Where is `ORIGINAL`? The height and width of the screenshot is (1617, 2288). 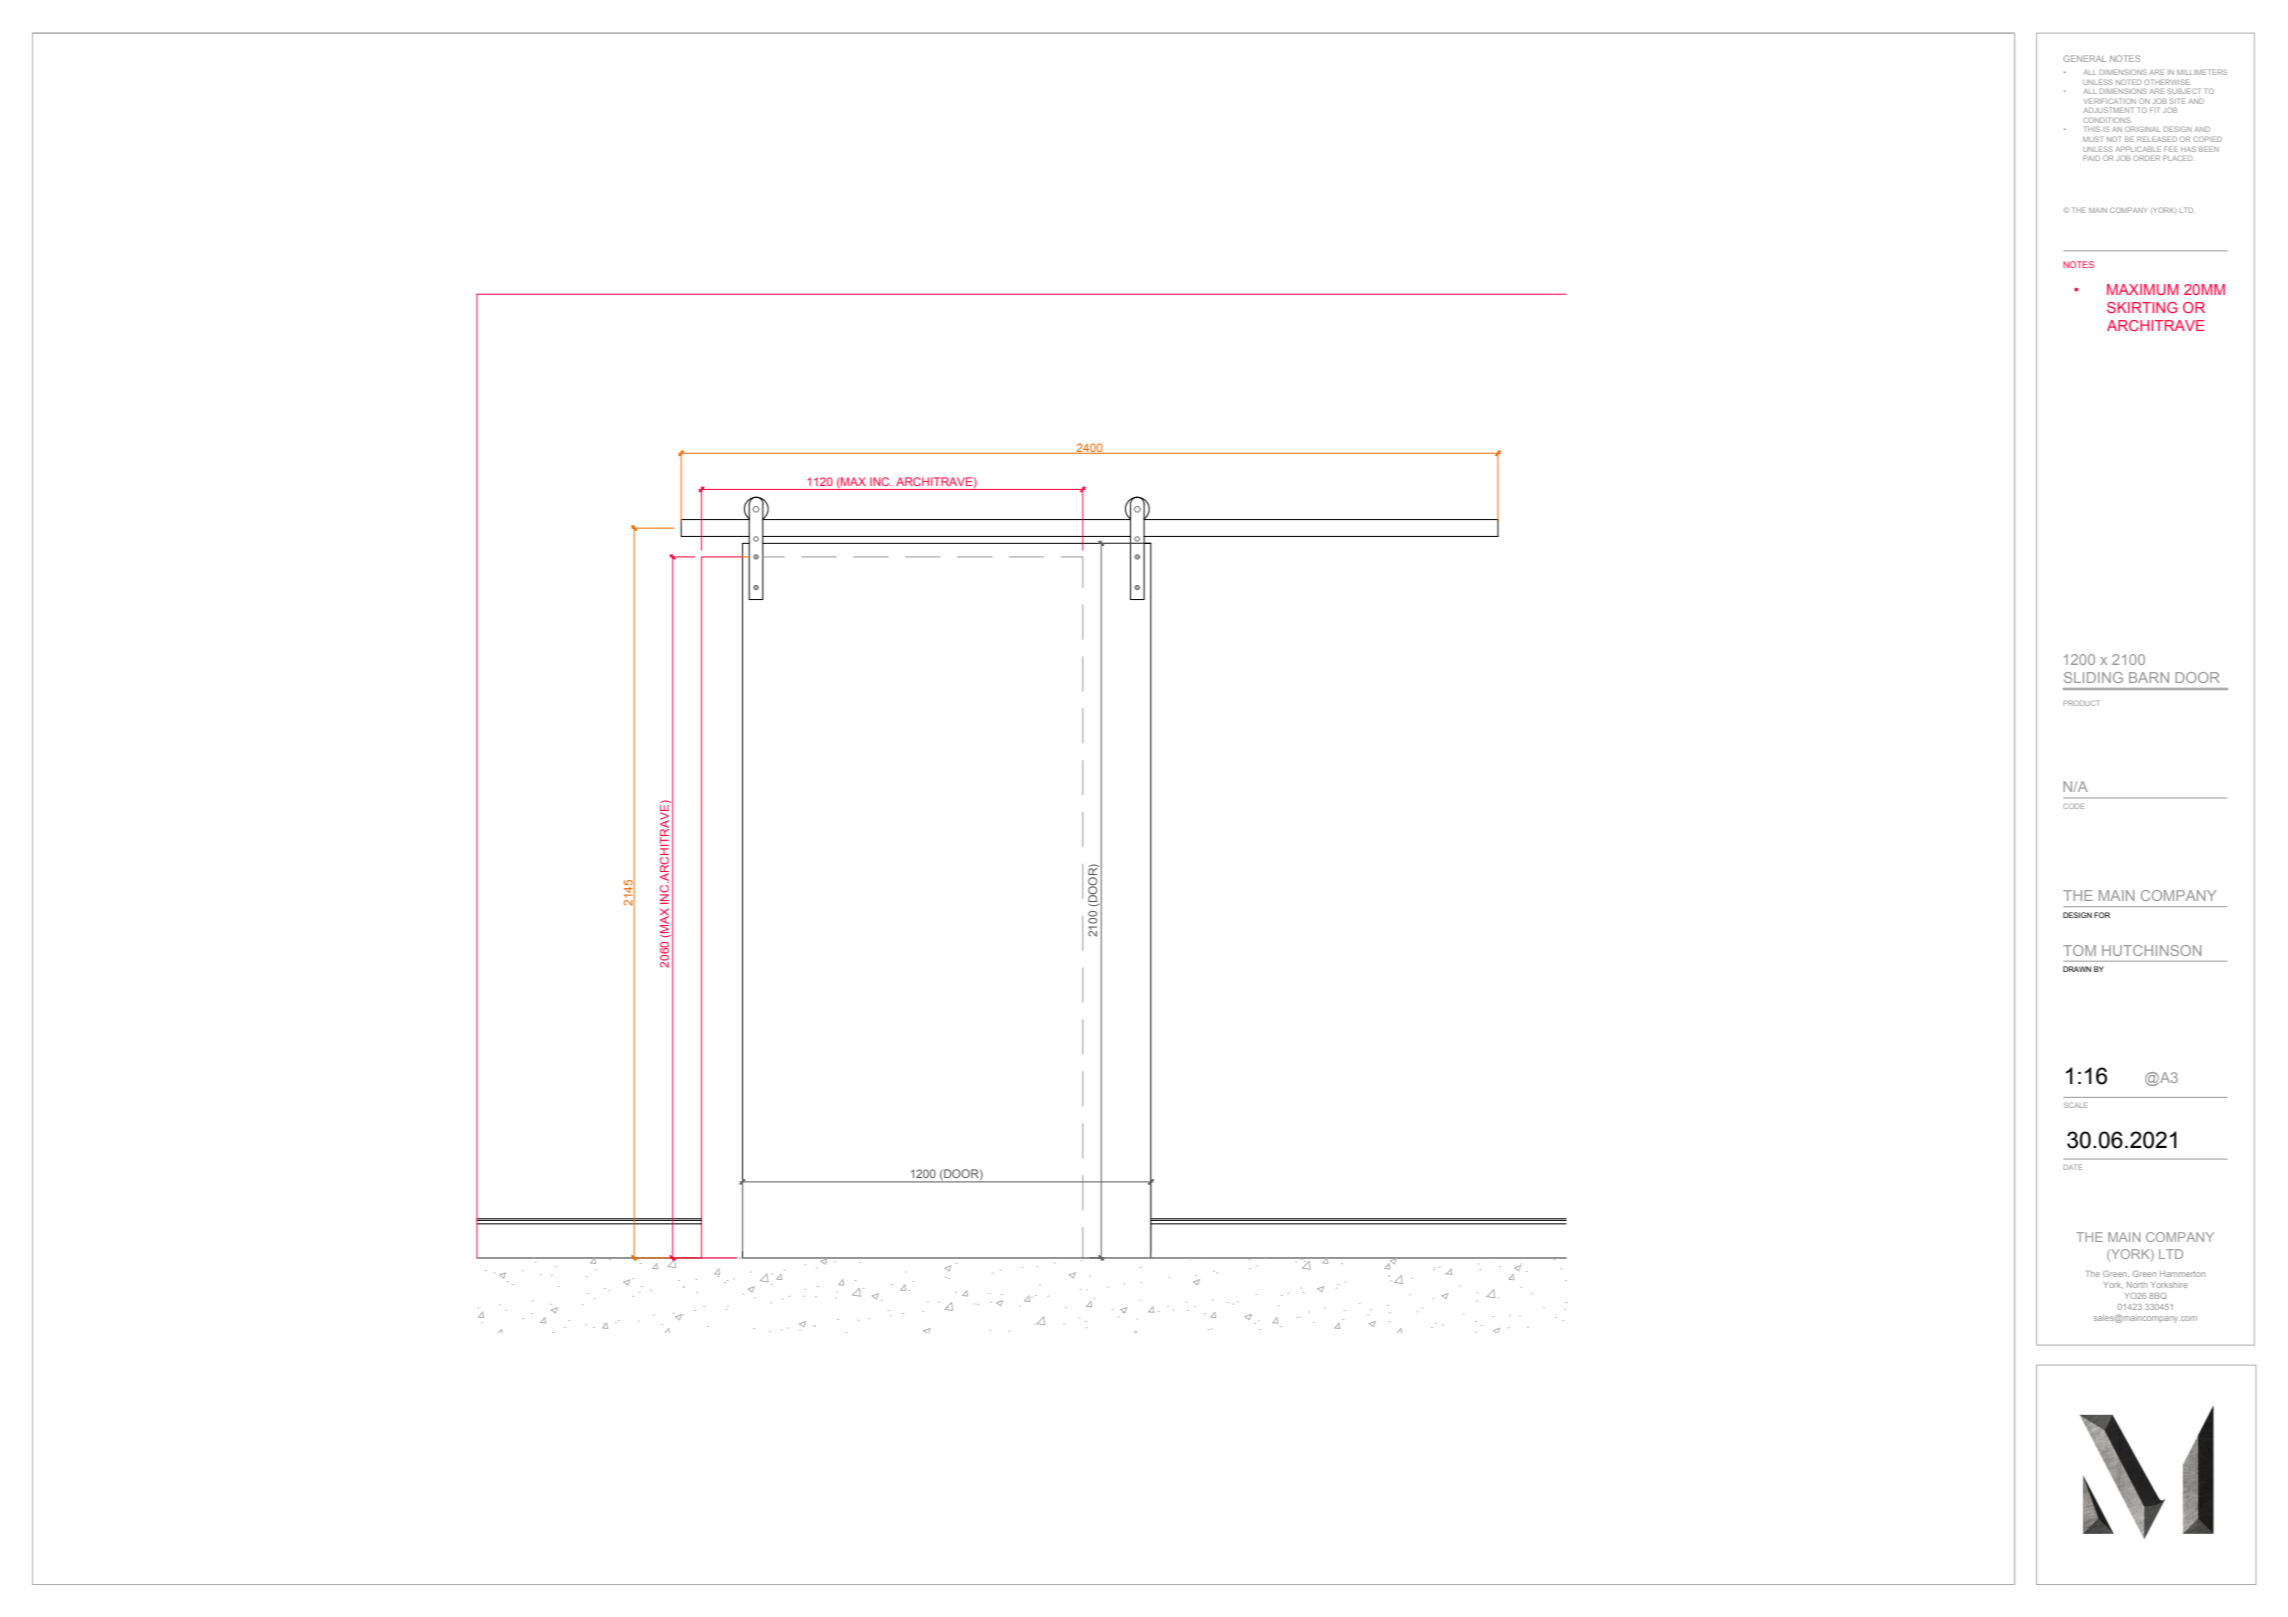
ORIGINAL is located at coordinates (2142, 129).
